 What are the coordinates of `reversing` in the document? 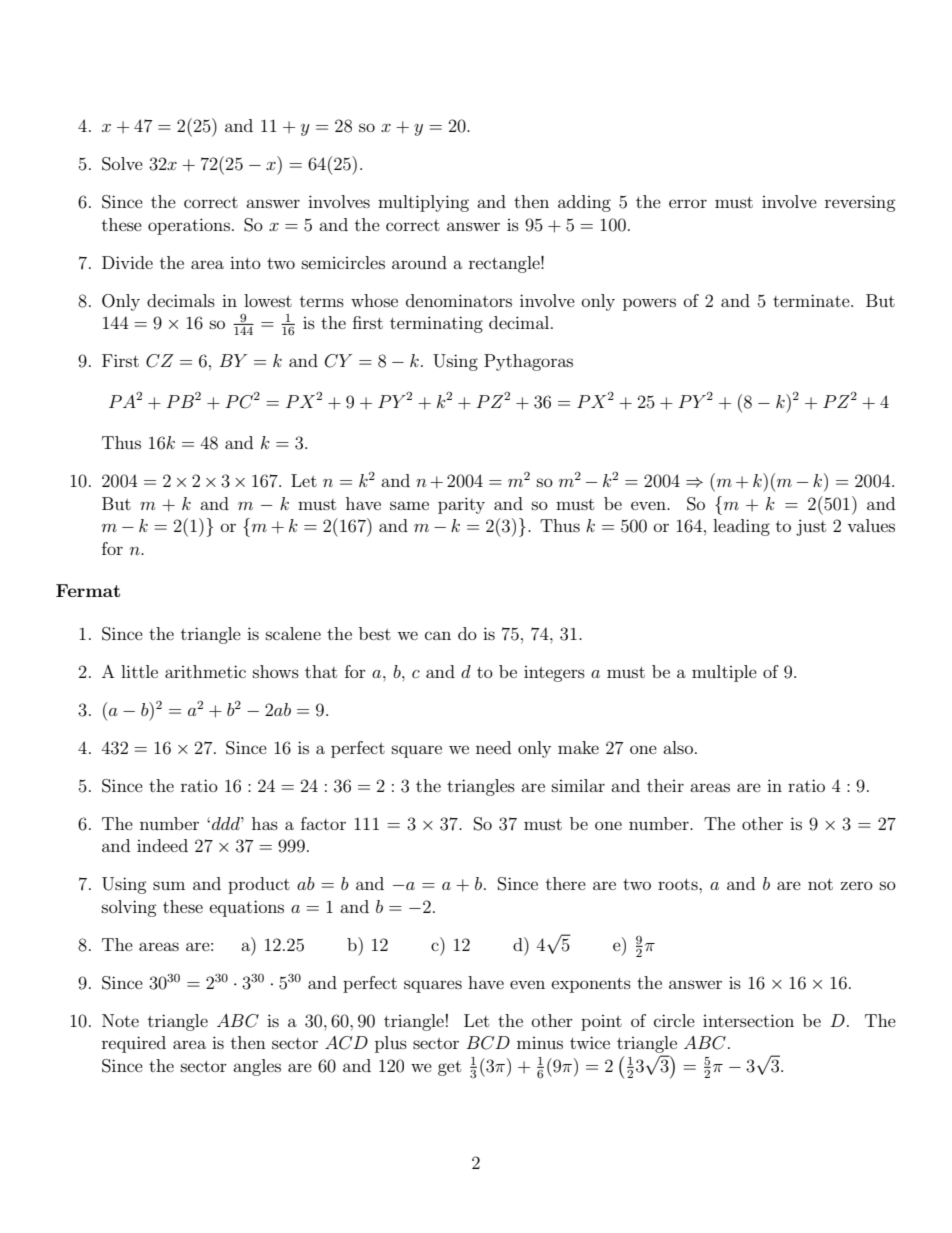 It's located at (860, 203).
